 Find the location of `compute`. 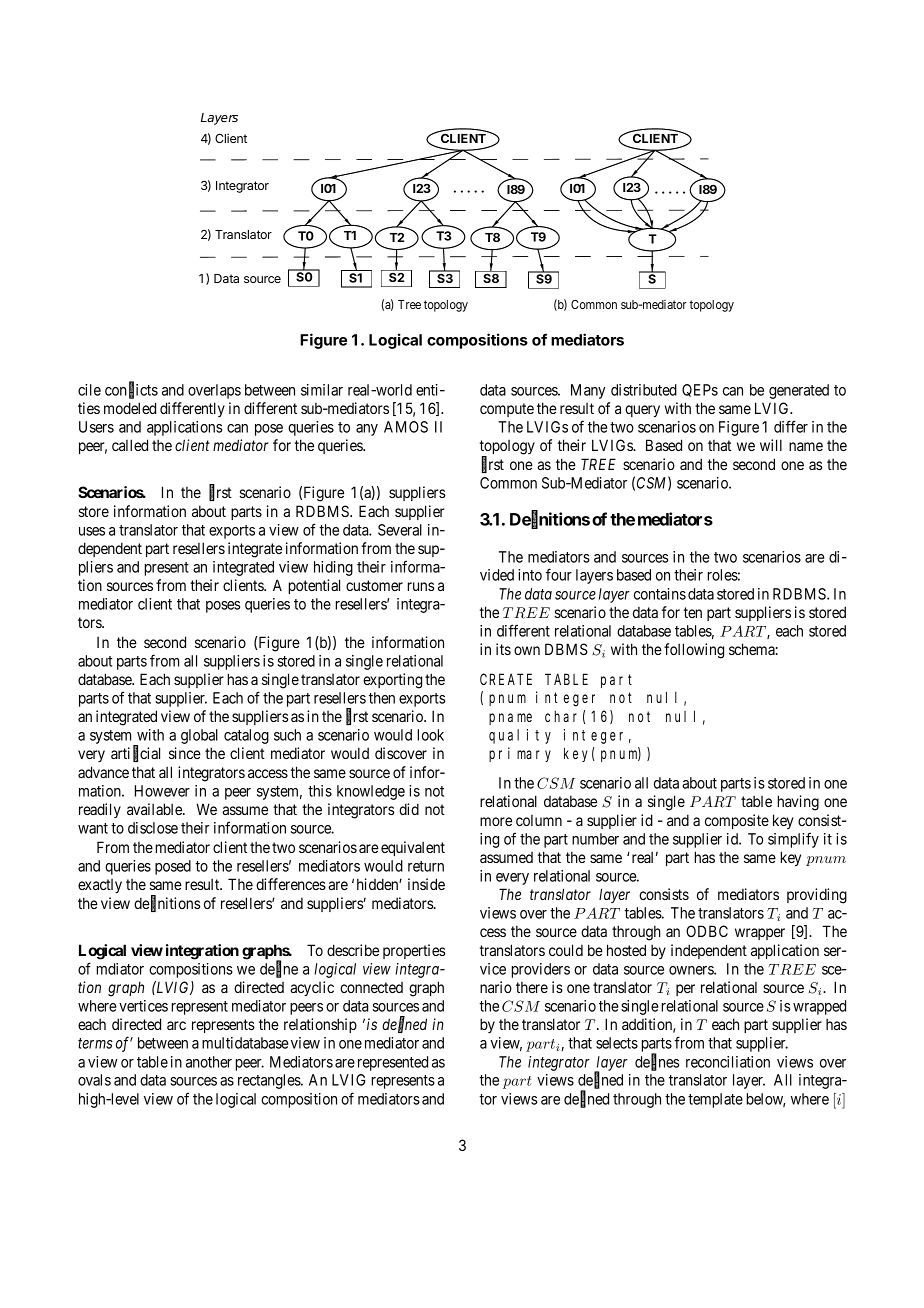

compute is located at coordinates (507, 410).
